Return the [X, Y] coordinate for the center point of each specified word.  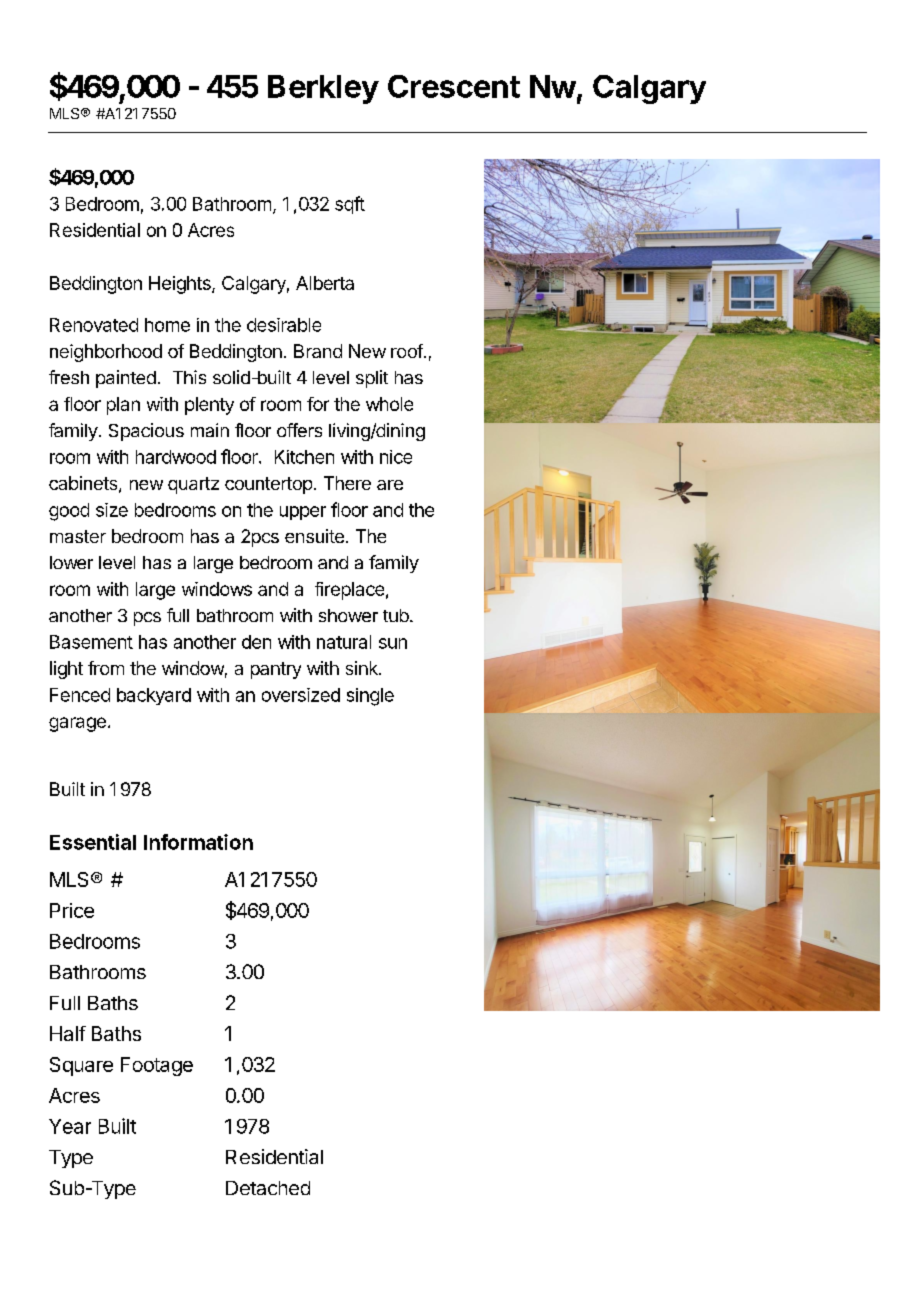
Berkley [323, 89]
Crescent [454, 86]
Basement [91, 642]
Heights [181, 285]
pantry [276, 670]
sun [393, 643]
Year [70, 1126]
